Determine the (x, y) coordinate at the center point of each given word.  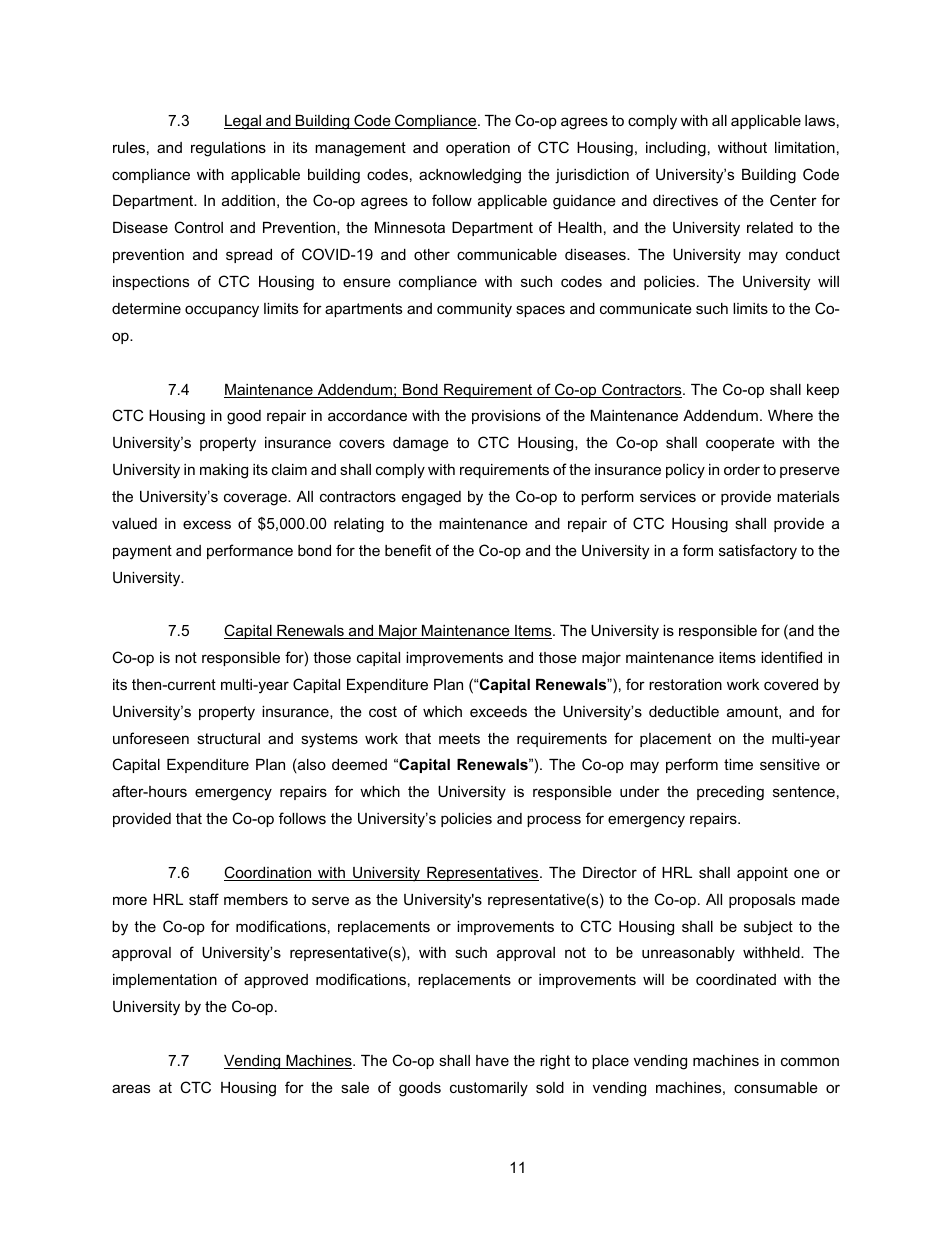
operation (478, 149)
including (676, 149)
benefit (408, 550)
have (492, 1060)
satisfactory (758, 552)
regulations (228, 149)
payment (142, 552)
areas (131, 1088)
